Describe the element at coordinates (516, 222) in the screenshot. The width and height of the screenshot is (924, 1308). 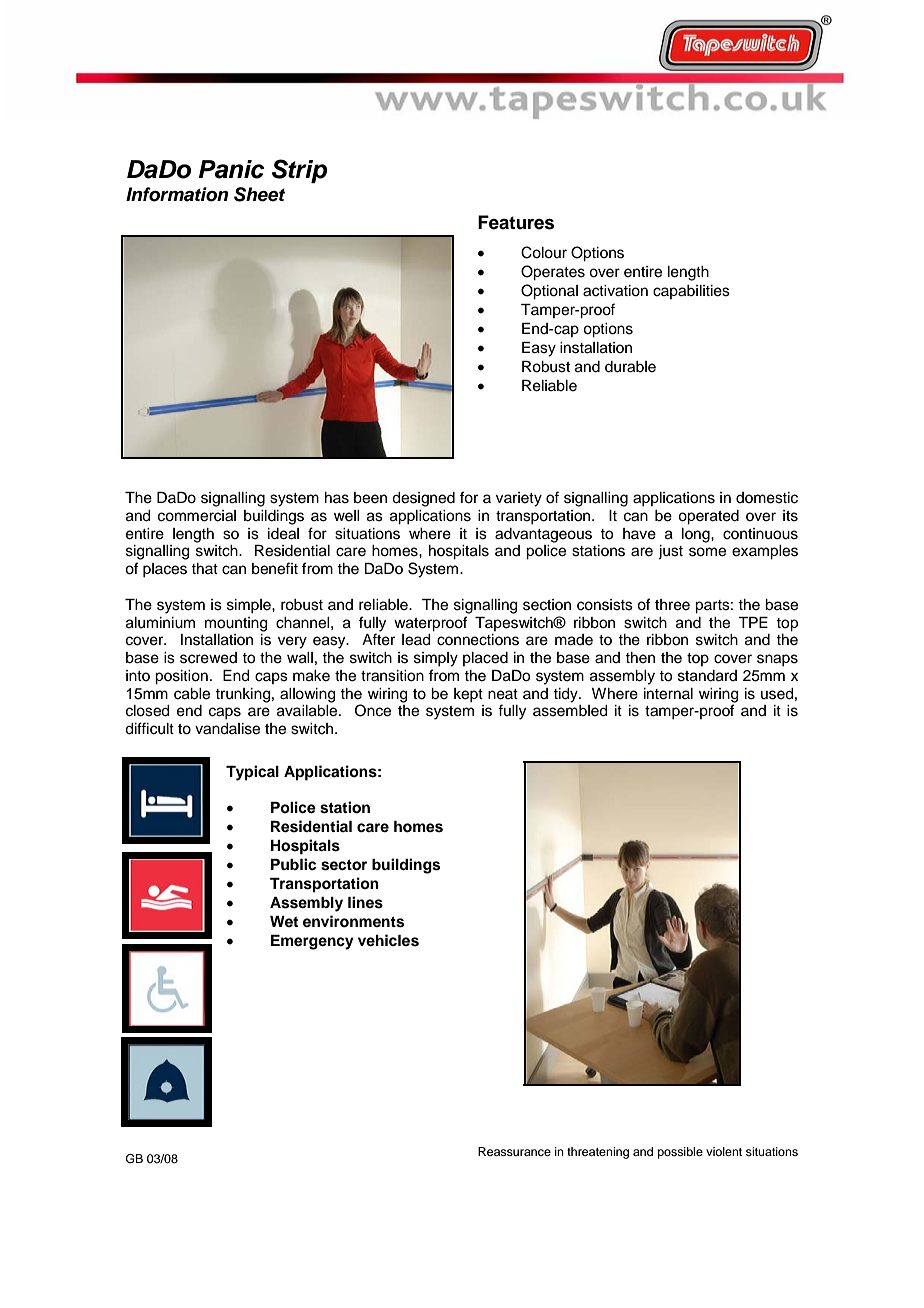
I see `Features` at that location.
